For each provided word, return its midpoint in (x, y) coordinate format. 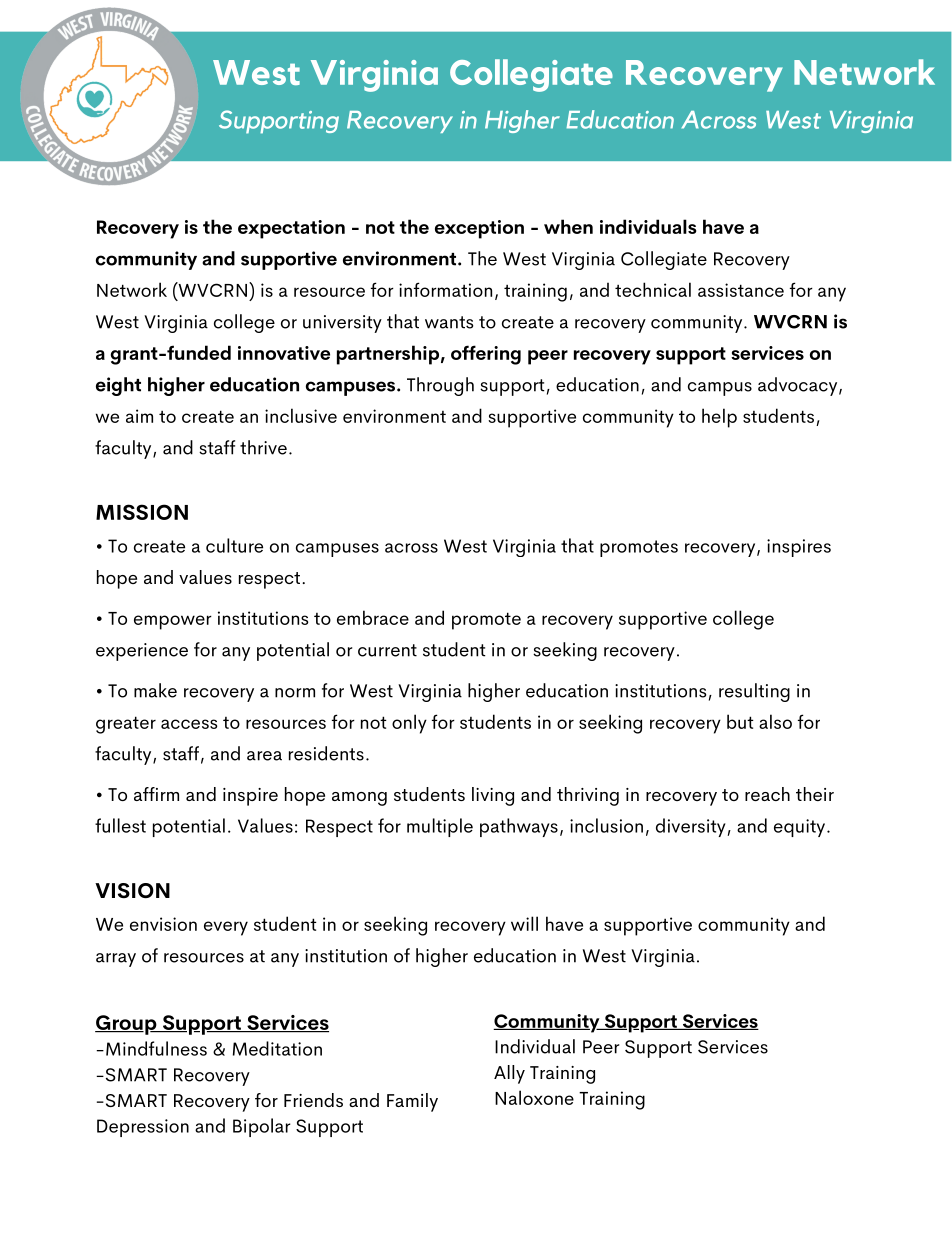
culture (234, 545)
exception (479, 229)
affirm (156, 794)
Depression (143, 1128)
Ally (509, 1074)
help (719, 418)
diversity (691, 827)
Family (412, 1102)
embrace (373, 617)
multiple (440, 827)
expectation (291, 229)
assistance (741, 290)
